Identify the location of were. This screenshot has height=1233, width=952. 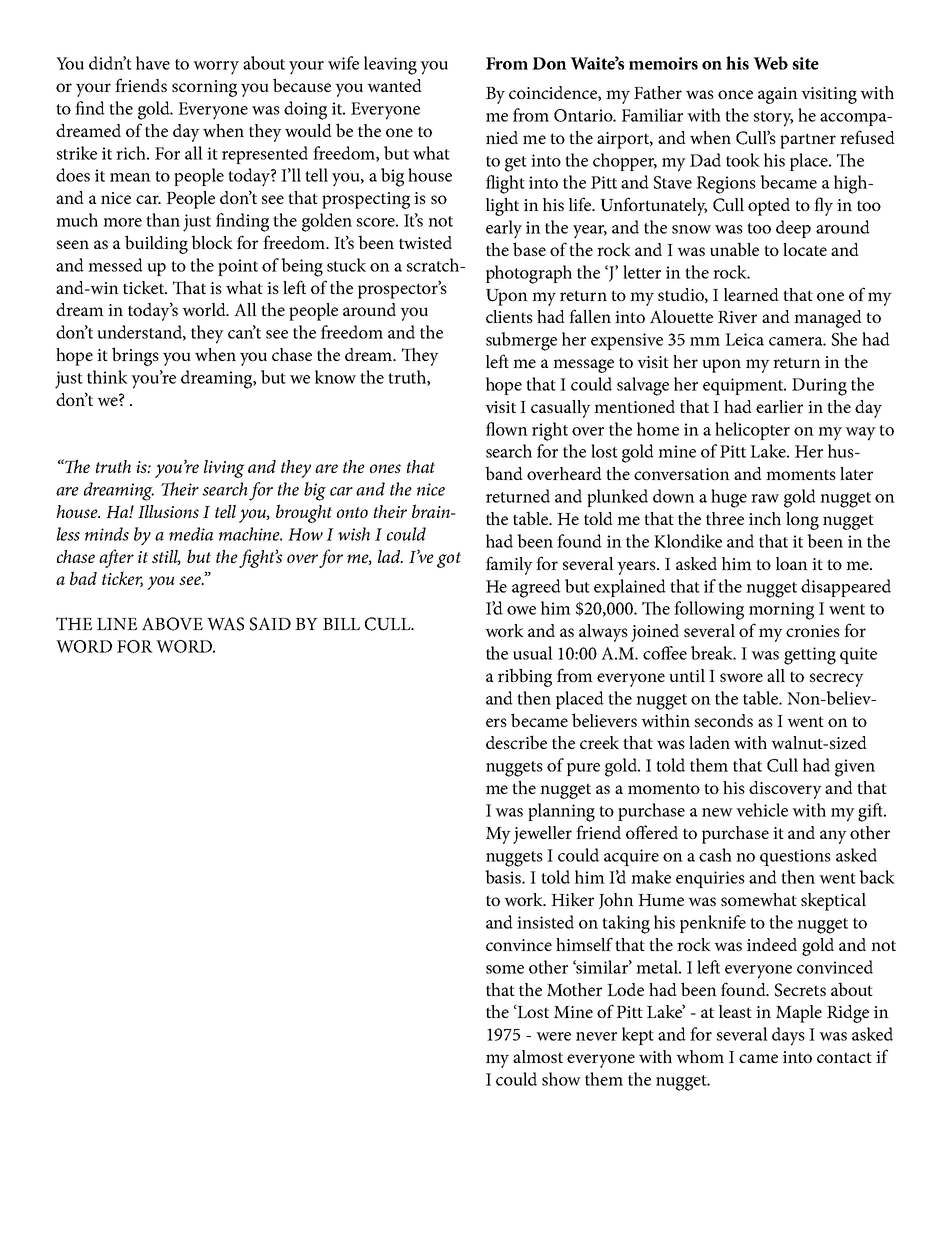
(553, 1036).
